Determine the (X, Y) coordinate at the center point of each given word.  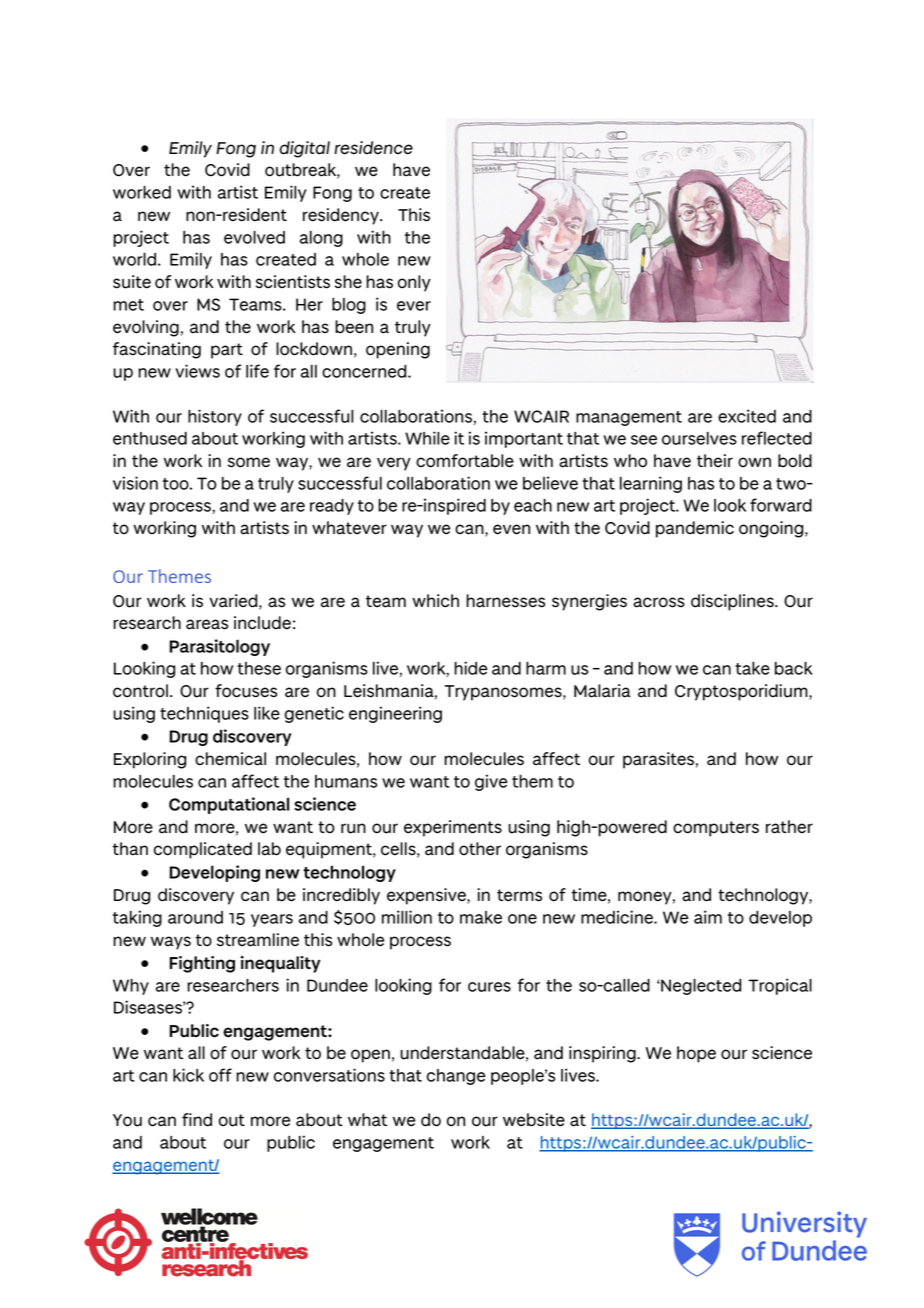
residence (373, 148)
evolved (254, 237)
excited (747, 416)
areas (207, 624)
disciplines (733, 602)
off (220, 1075)
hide (470, 668)
